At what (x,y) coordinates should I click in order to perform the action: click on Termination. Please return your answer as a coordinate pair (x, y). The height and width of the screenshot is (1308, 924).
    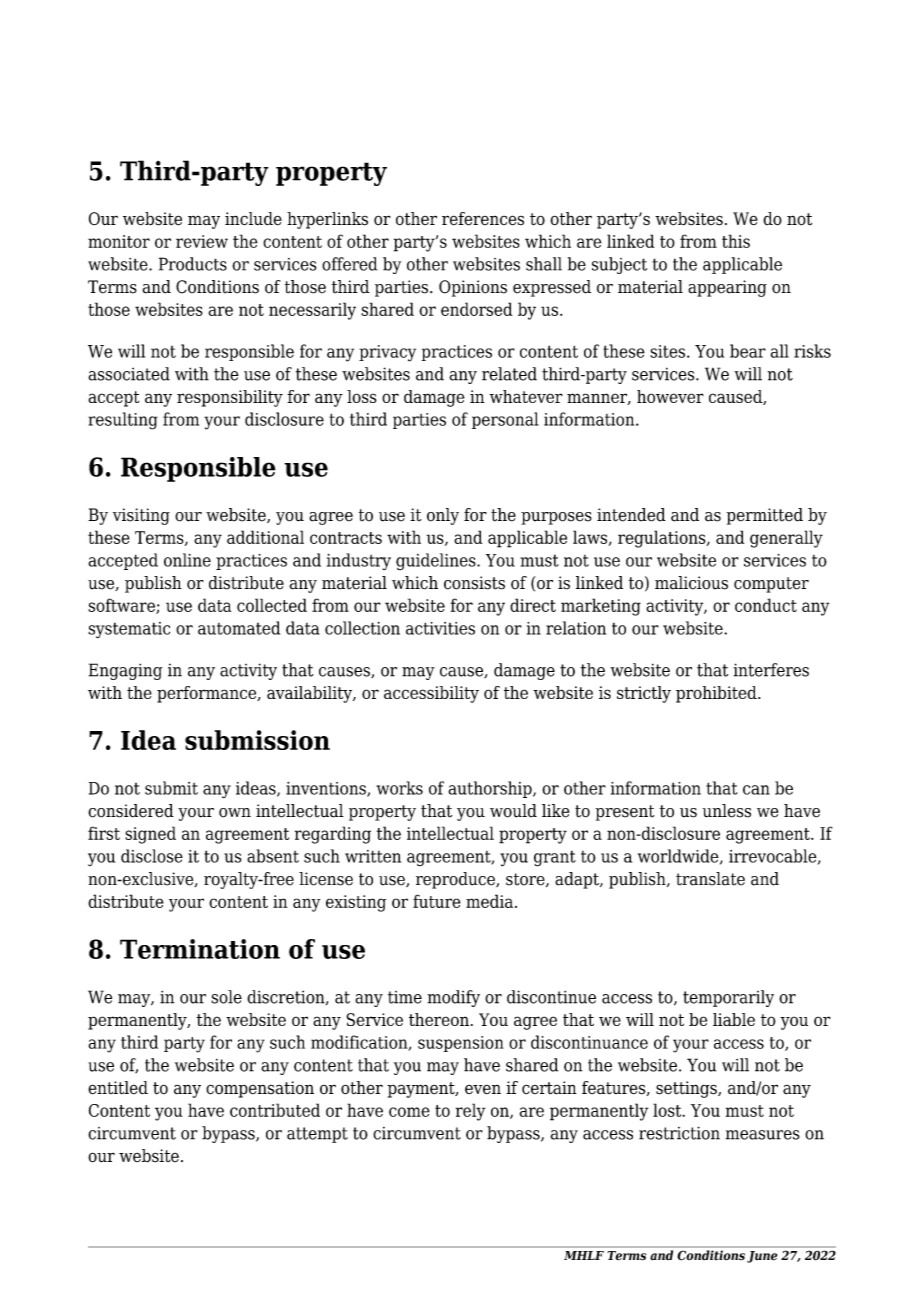
    Looking at the image, I should click on (200, 949).
